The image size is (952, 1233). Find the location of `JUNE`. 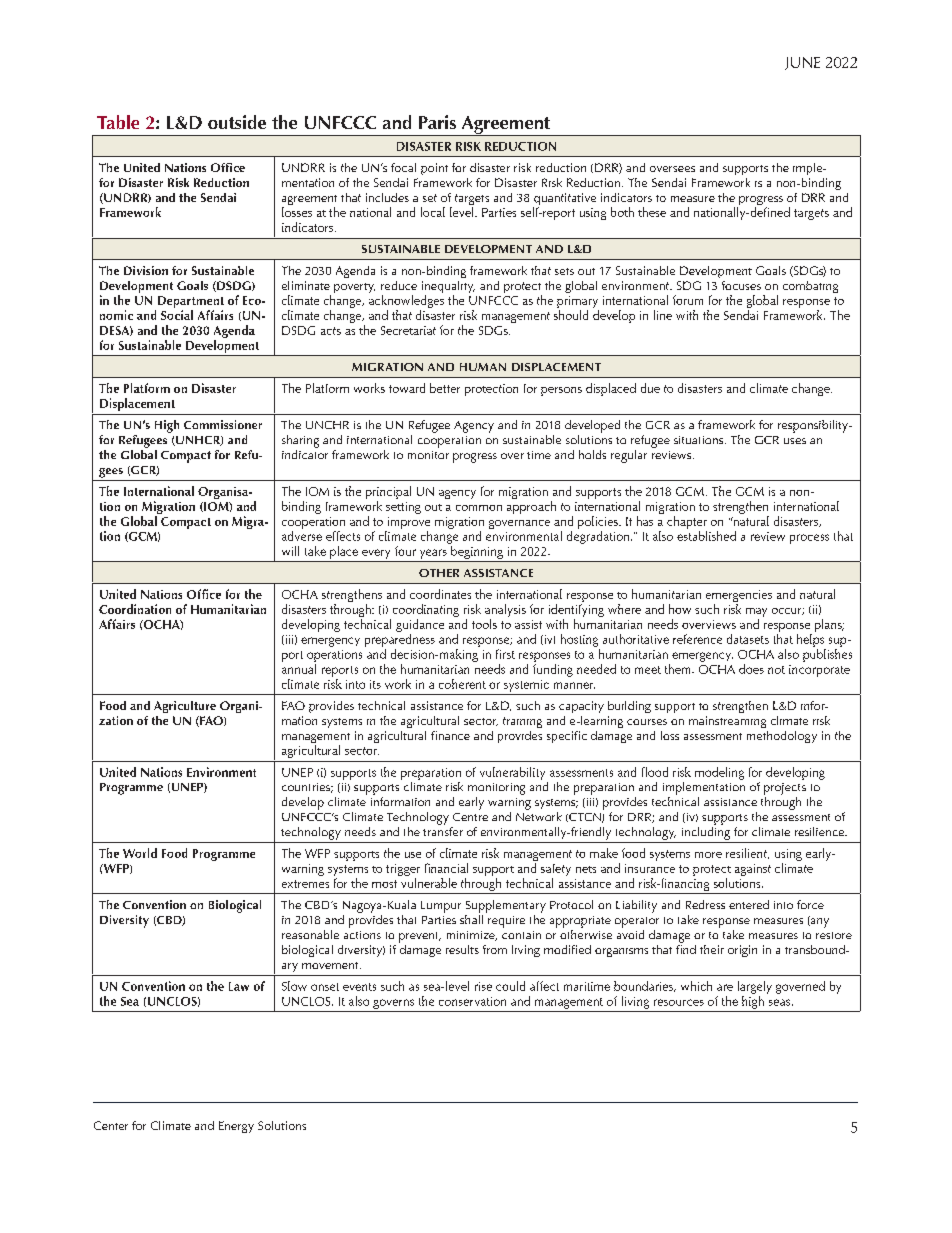

JUNE is located at coordinates (802, 63).
